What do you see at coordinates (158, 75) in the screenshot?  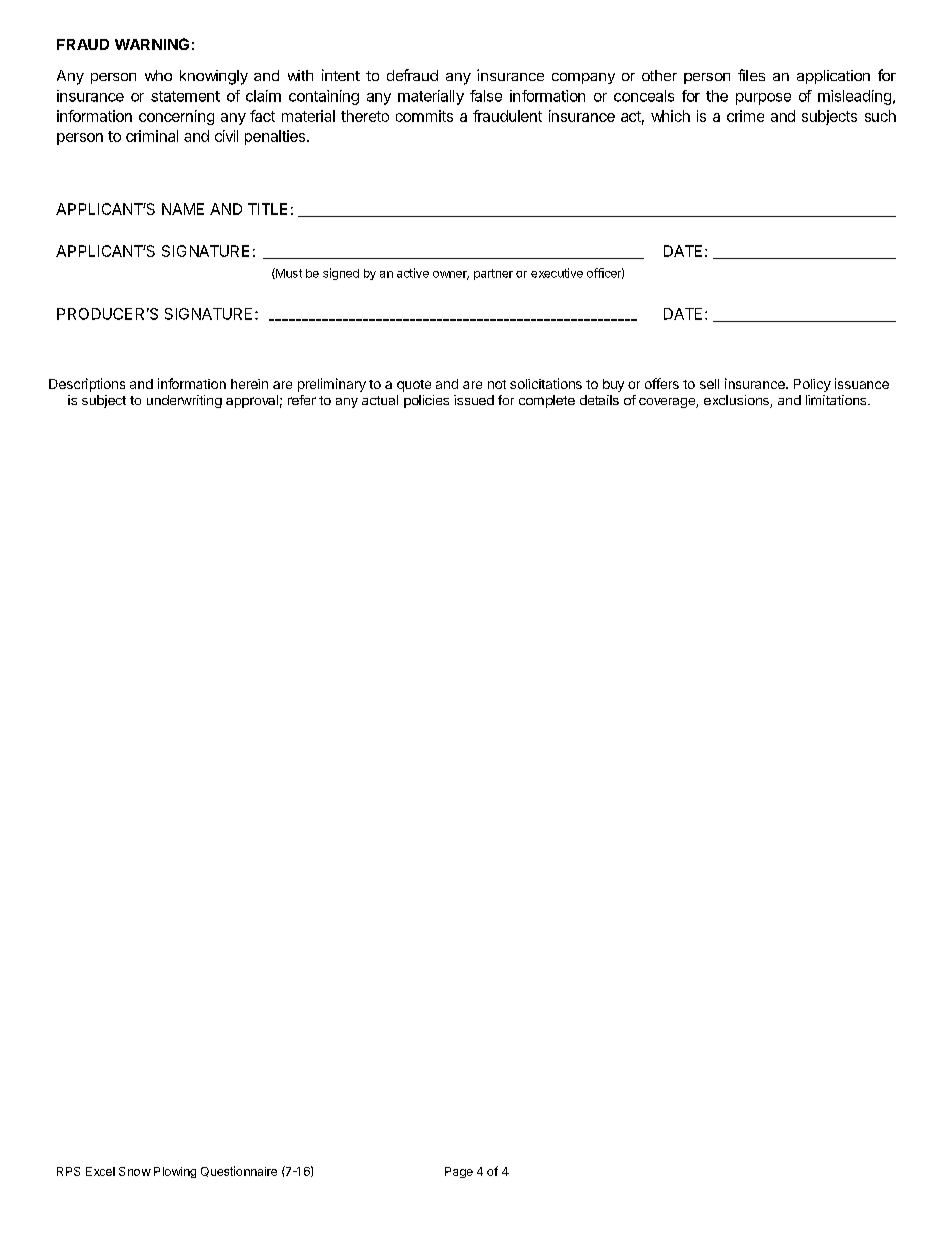 I see `who` at bounding box center [158, 75].
